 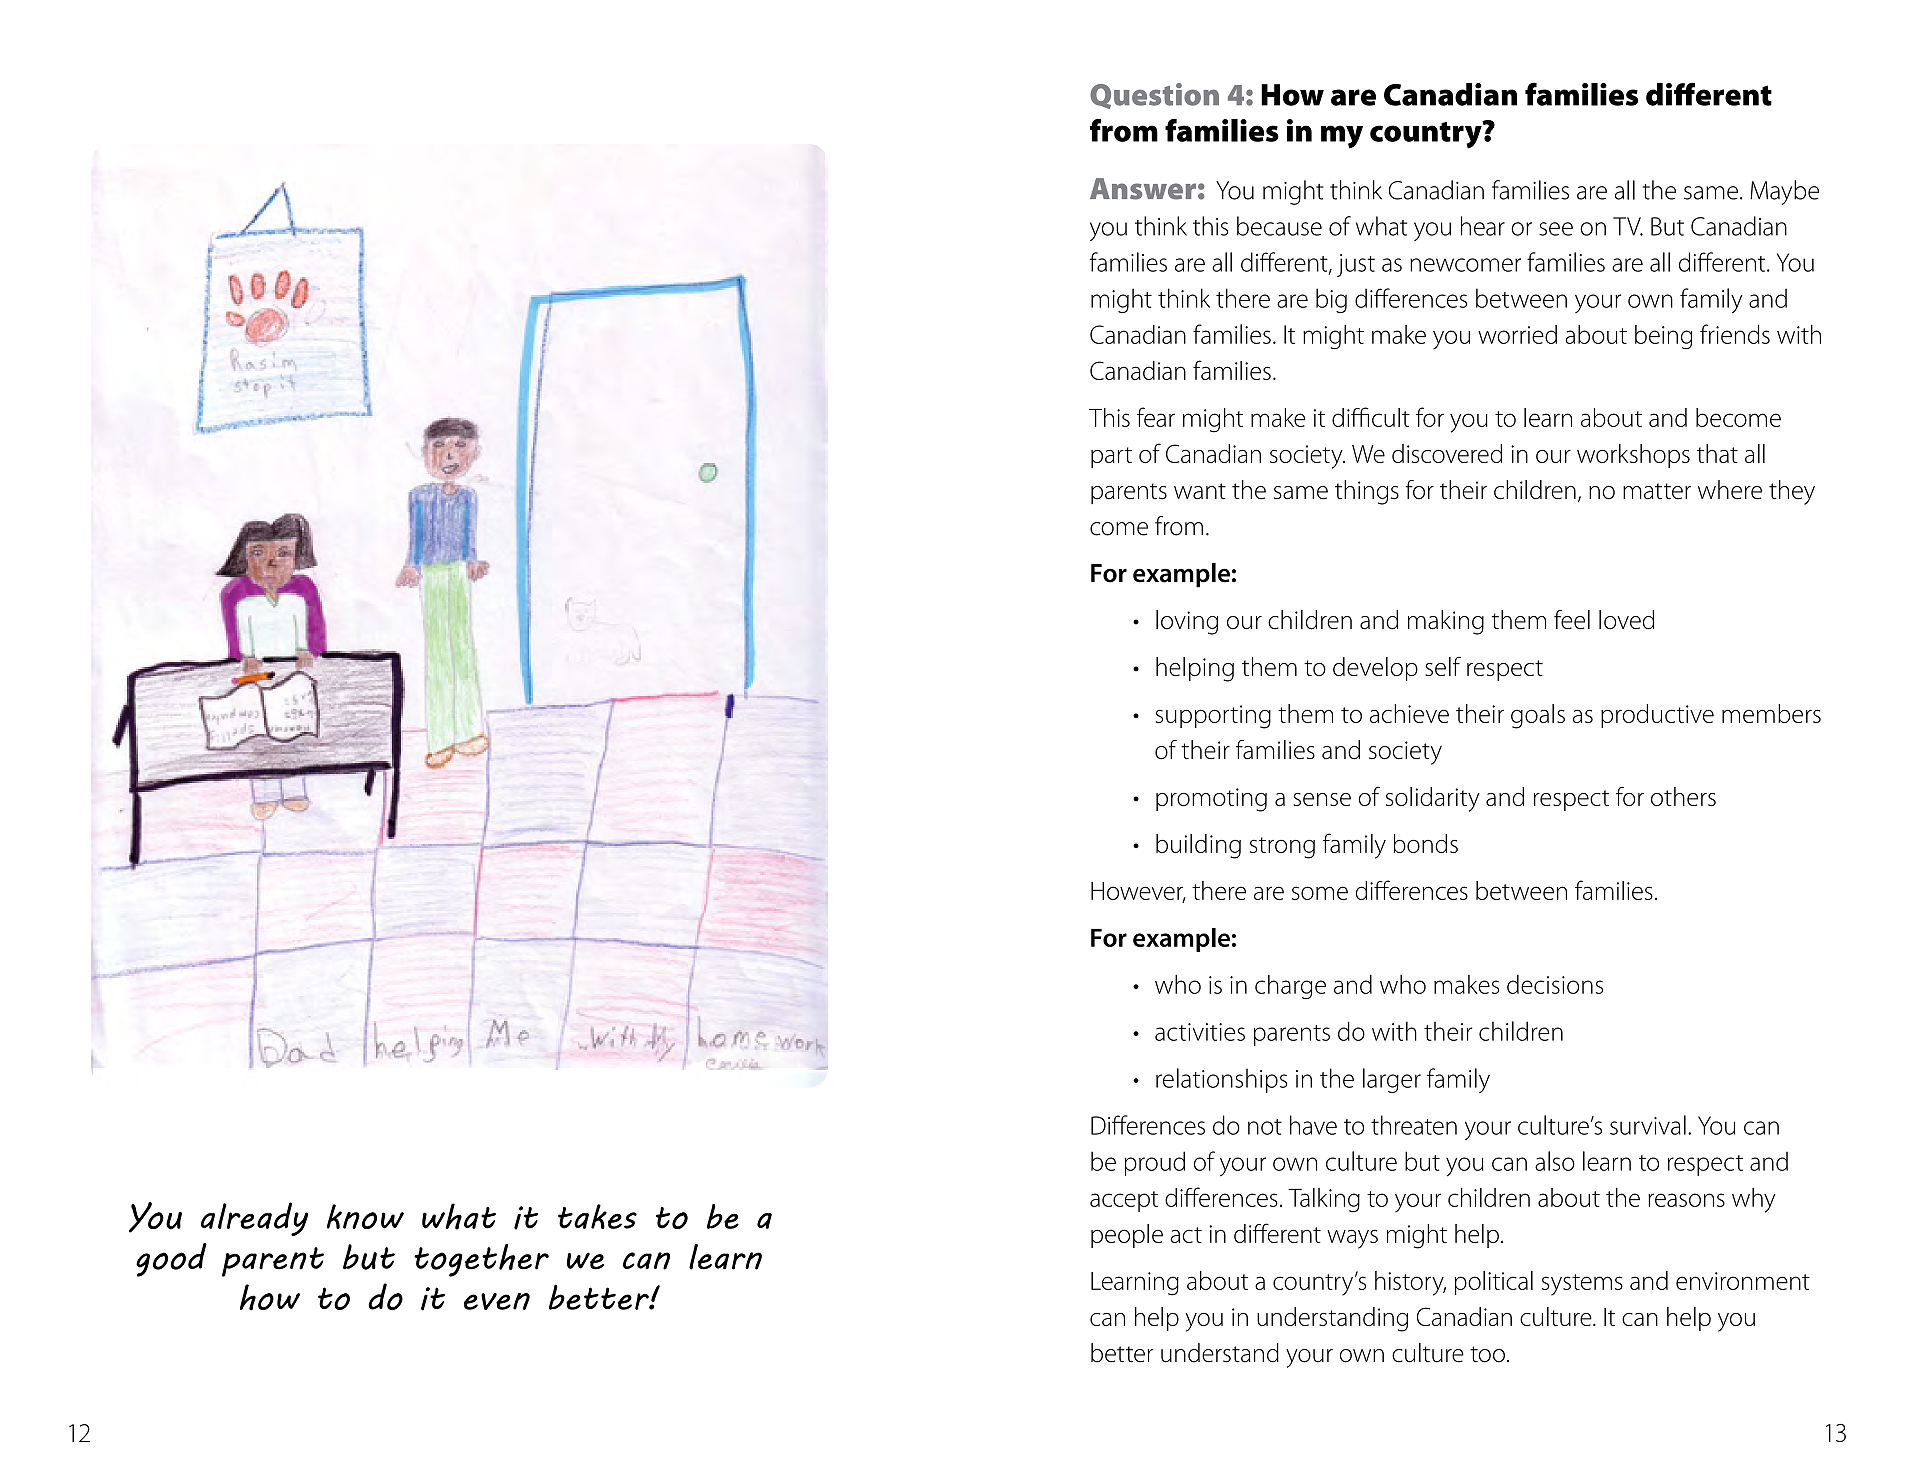 I want to click on Maybe, so click(x=1784, y=192).
